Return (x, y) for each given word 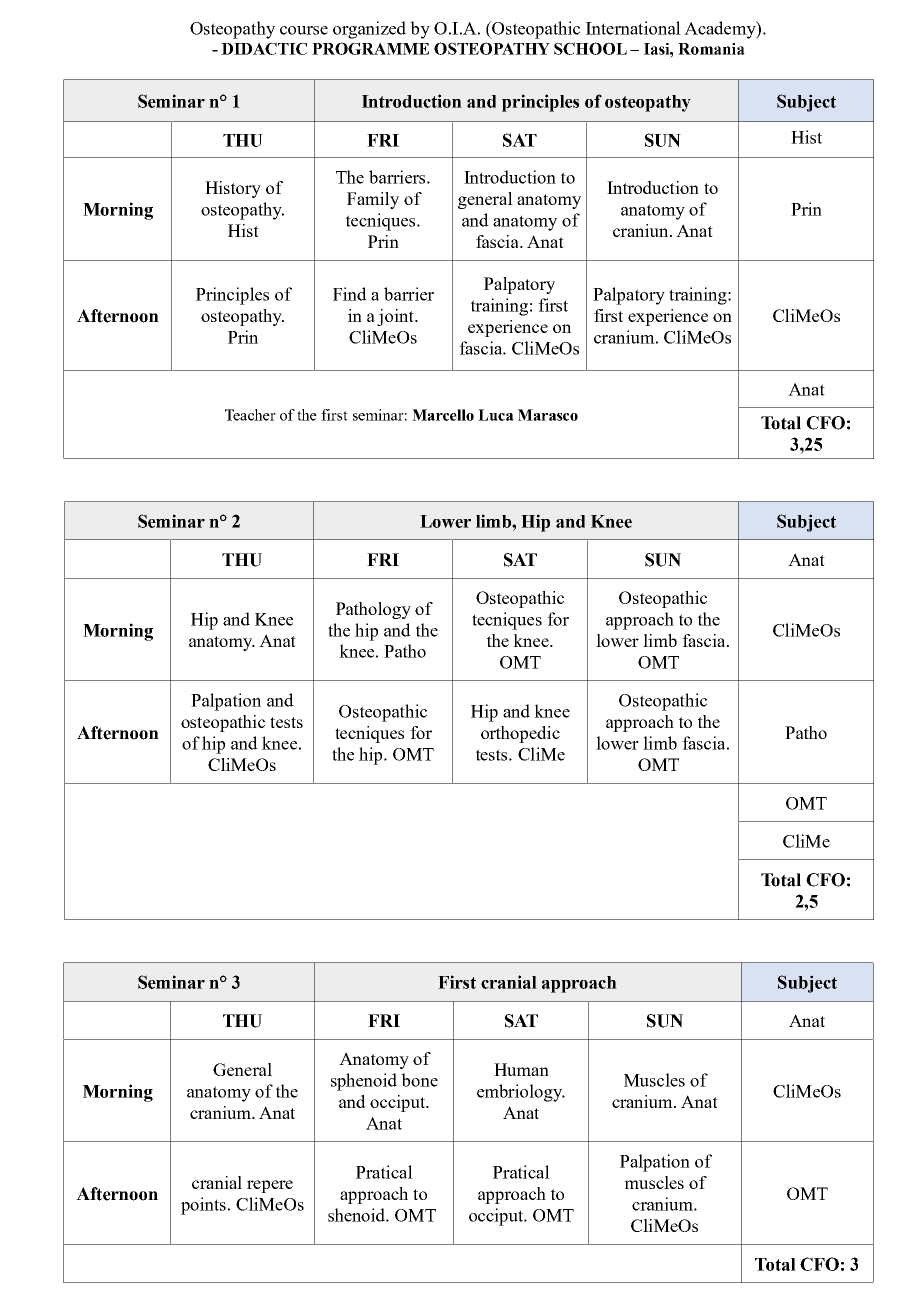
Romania (711, 49)
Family (373, 200)
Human (521, 1069)
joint (396, 317)
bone (419, 1080)
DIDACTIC (264, 48)
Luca (496, 415)
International (633, 28)
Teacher (250, 415)
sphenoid (364, 1082)
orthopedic (520, 734)
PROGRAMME (370, 48)
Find (350, 294)
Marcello (443, 415)
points (203, 1206)
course (304, 30)
